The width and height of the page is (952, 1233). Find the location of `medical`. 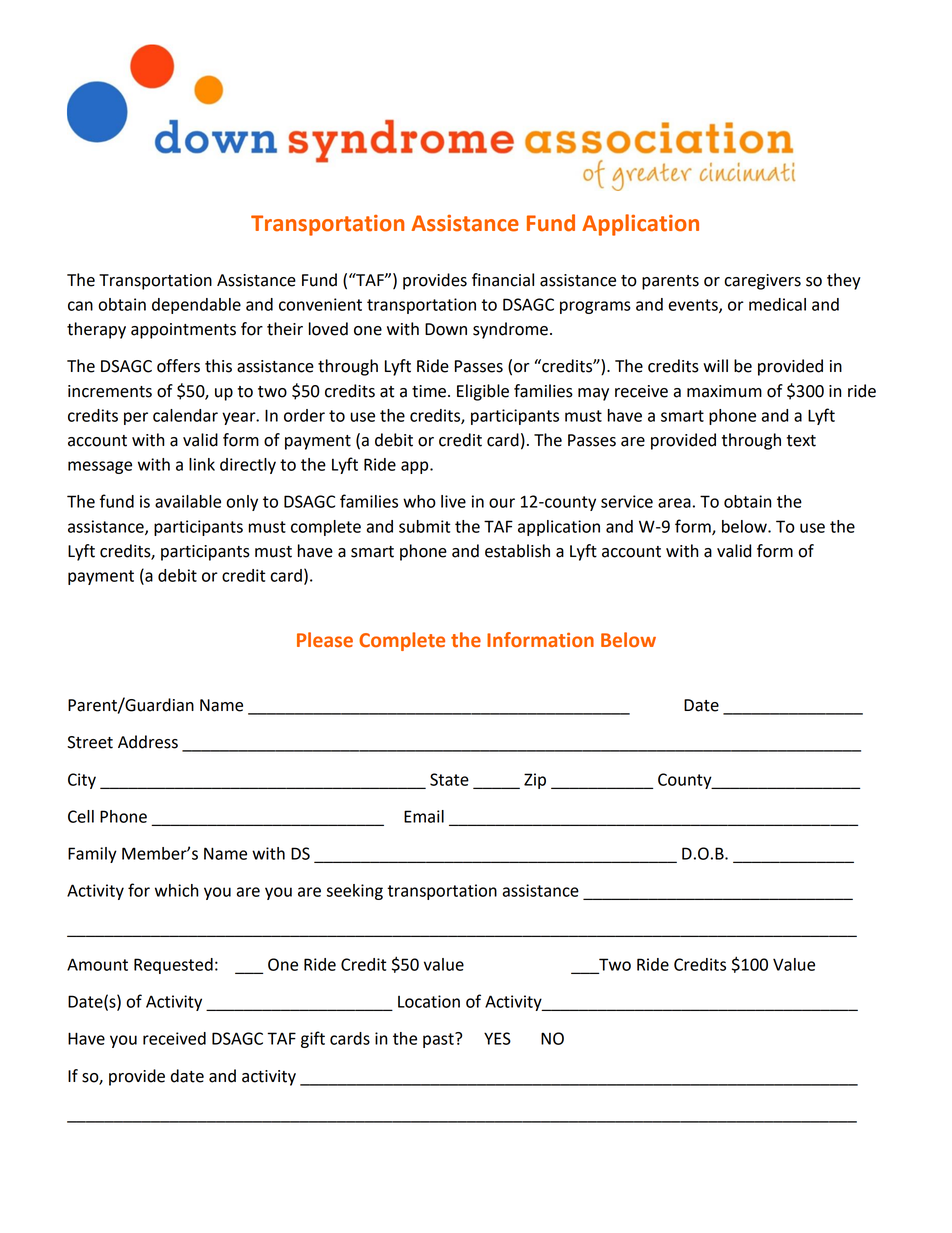

medical is located at coordinates (777, 304).
